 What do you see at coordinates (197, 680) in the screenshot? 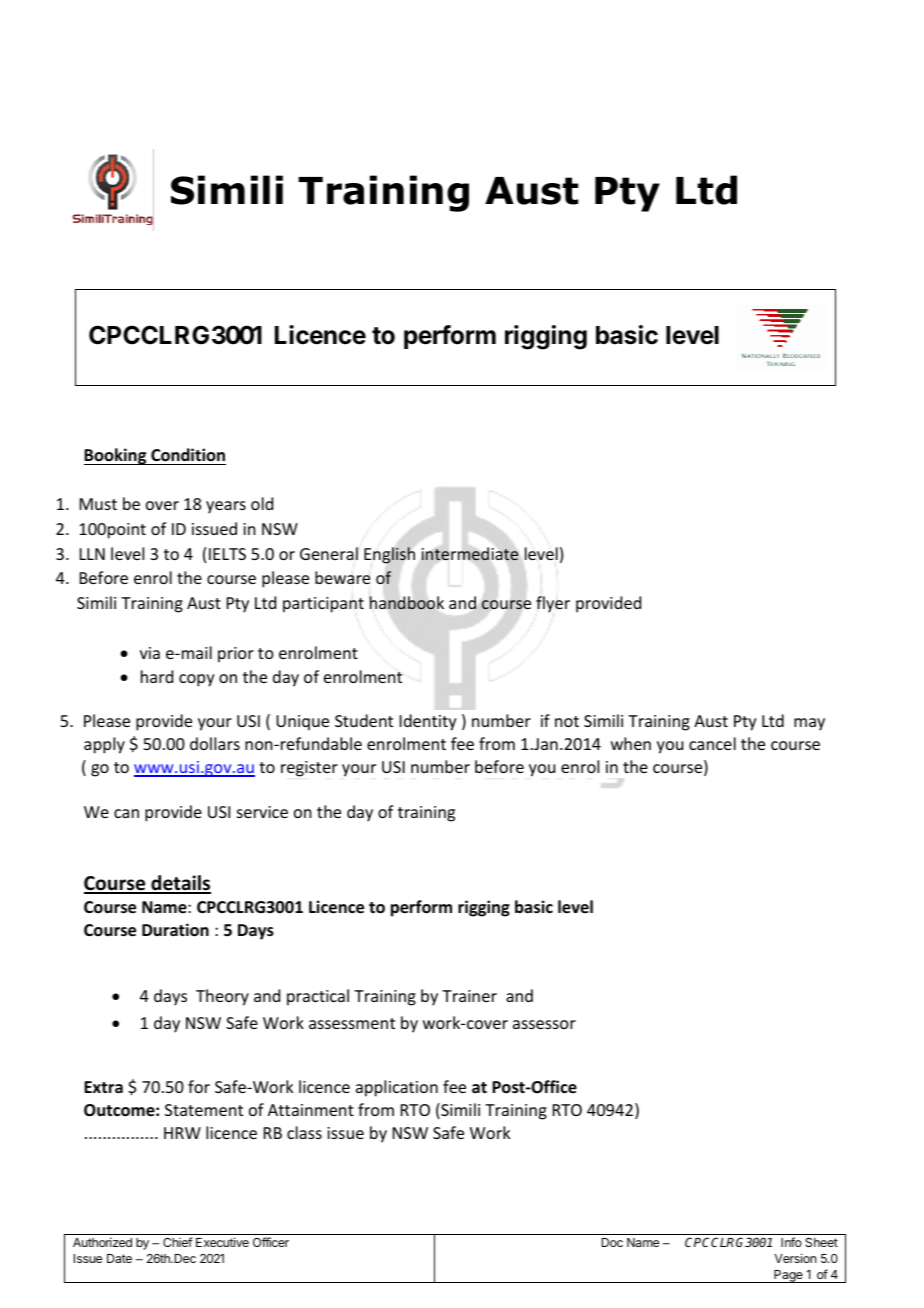
I see `copy` at bounding box center [197, 680].
